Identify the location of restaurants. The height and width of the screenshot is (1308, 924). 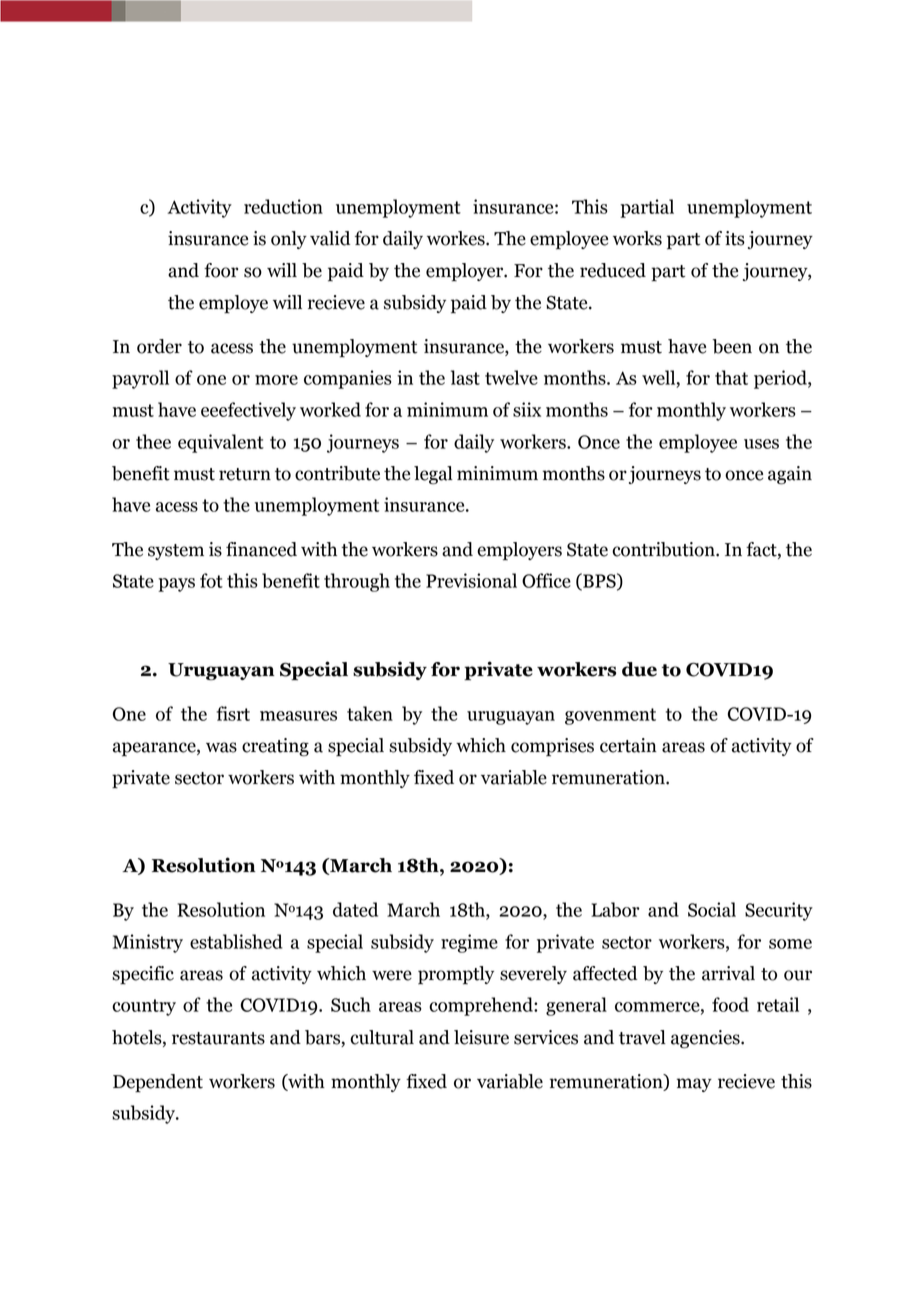
(218, 1038).
